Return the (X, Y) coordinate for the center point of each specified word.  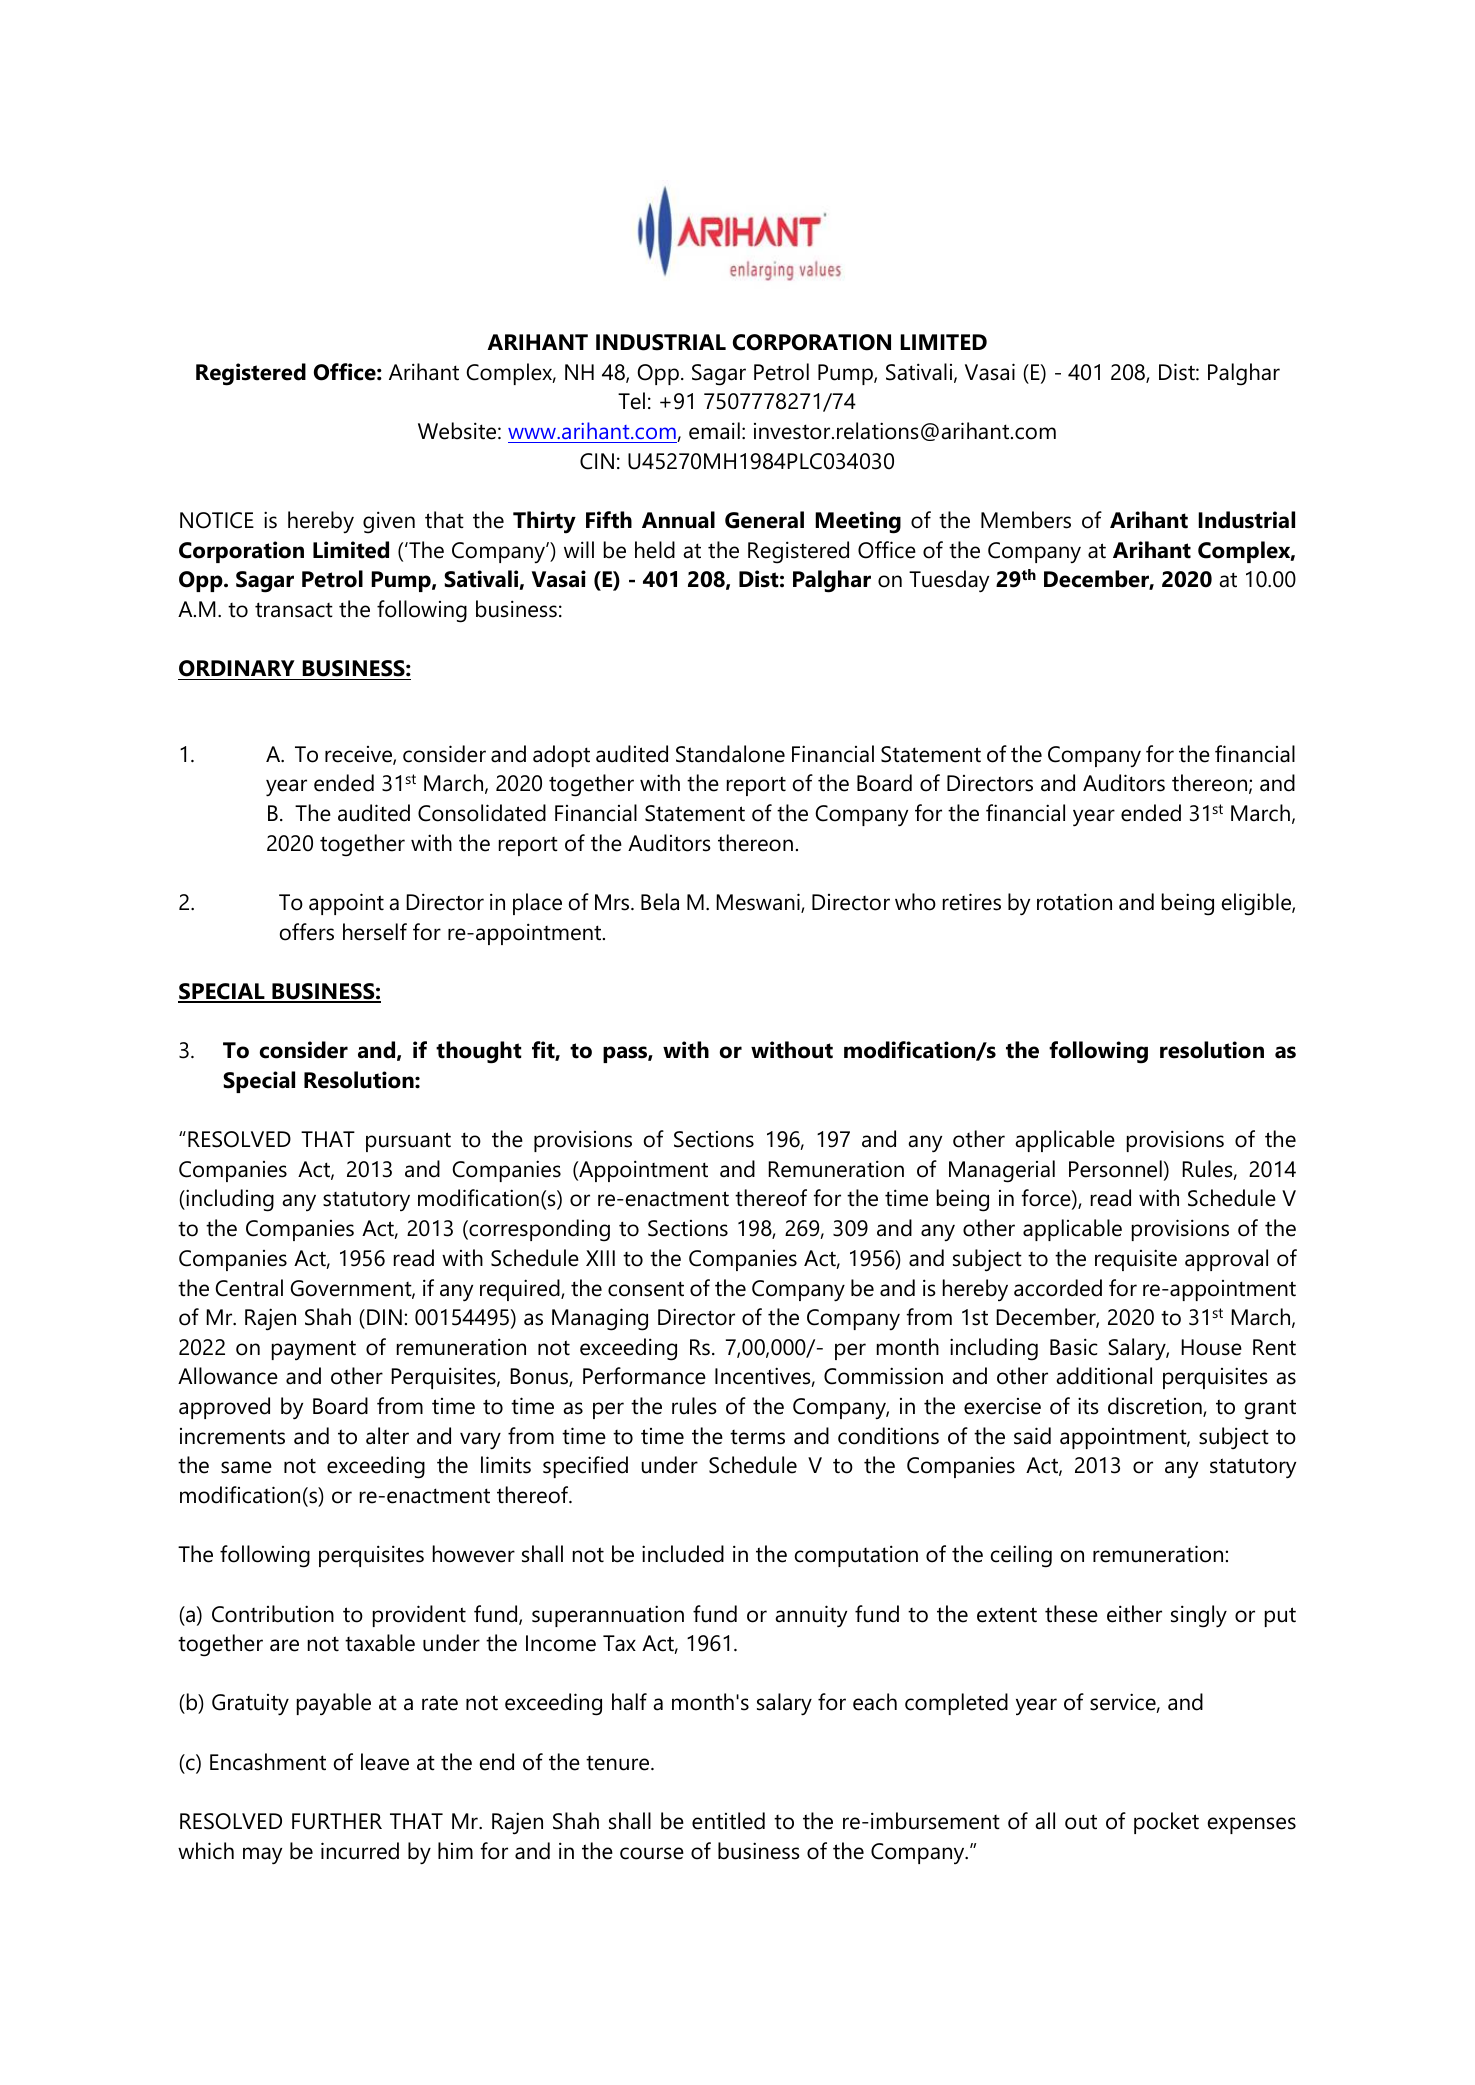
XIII (600, 1258)
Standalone (730, 754)
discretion (1156, 1407)
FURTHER (337, 1821)
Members (1026, 520)
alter (387, 1436)
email (714, 431)
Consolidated (482, 813)
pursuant (408, 1142)
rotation (1074, 902)
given (389, 522)
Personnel (1115, 1169)
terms (757, 1437)
